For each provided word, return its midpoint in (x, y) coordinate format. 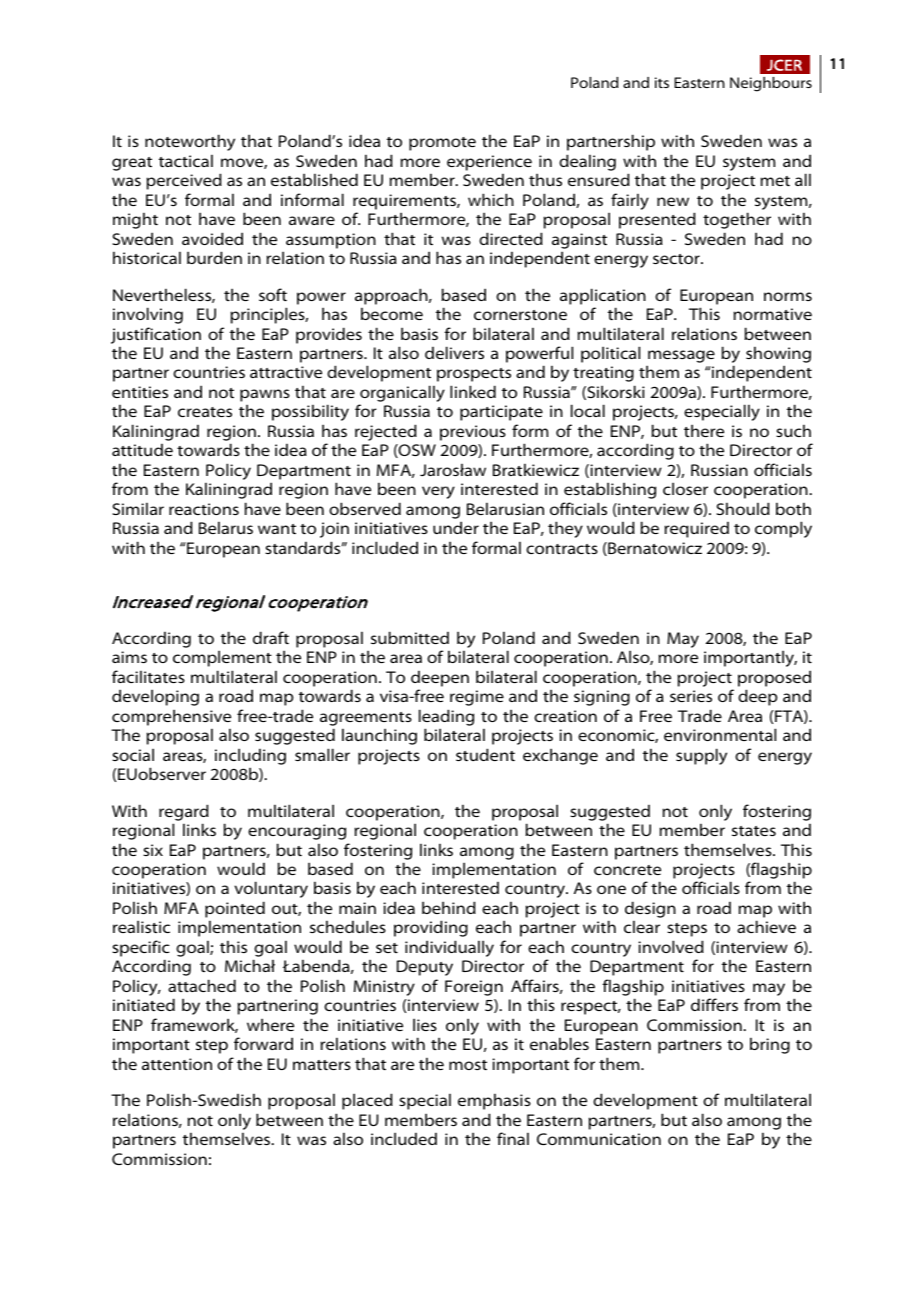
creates (205, 412)
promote (442, 144)
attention (177, 1064)
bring (770, 1045)
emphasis (494, 1101)
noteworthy (190, 142)
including (250, 756)
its (662, 82)
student (485, 754)
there (704, 430)
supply (701, 756)
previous (473, 433)
